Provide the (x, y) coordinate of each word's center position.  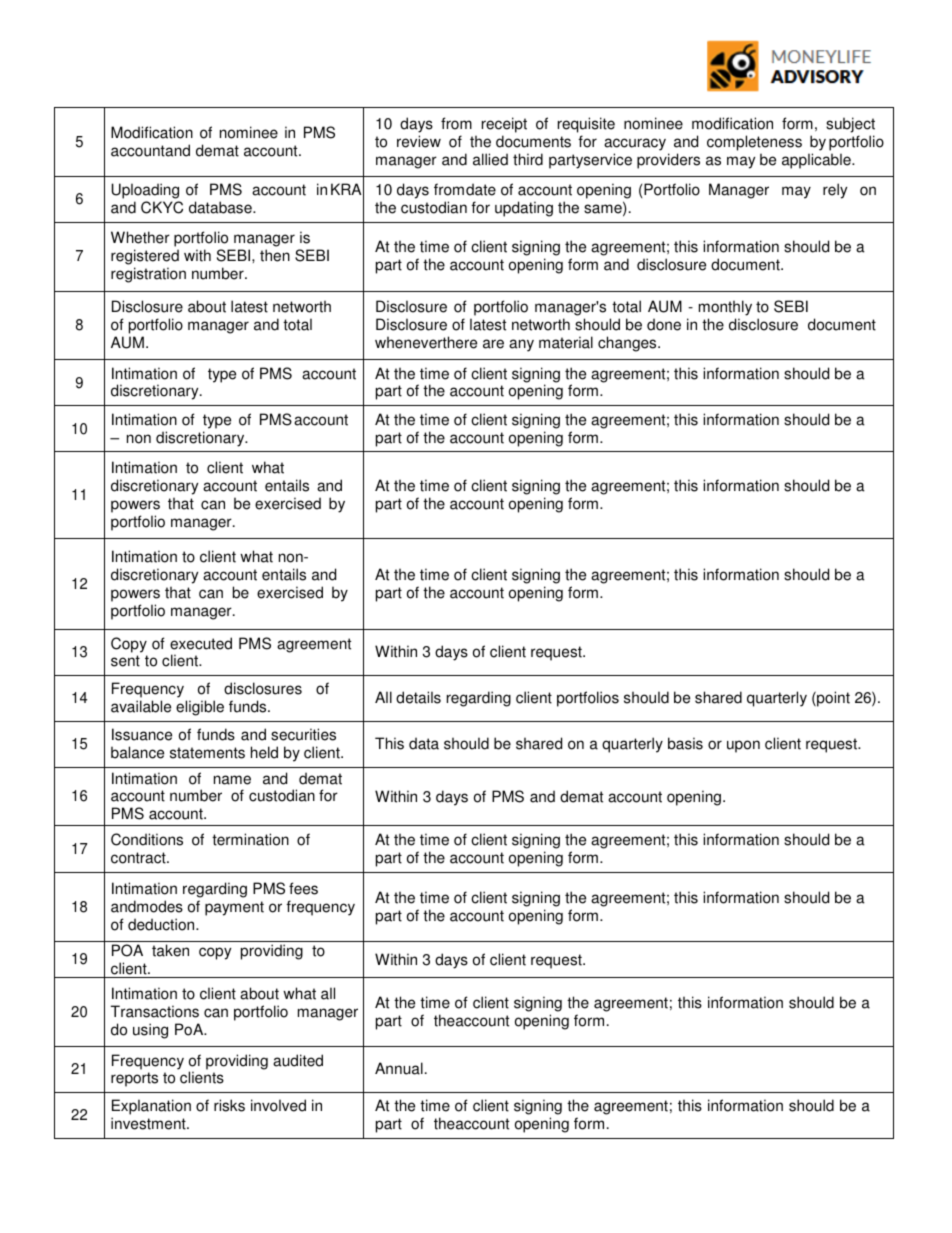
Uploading (146, 192)
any (521, 345)
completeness (754, 143)
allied (490, 159)
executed (201, 643)
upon (743, 746)
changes (628, 344)
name (232, 780)
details (418, 697)
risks (229, 1105)
